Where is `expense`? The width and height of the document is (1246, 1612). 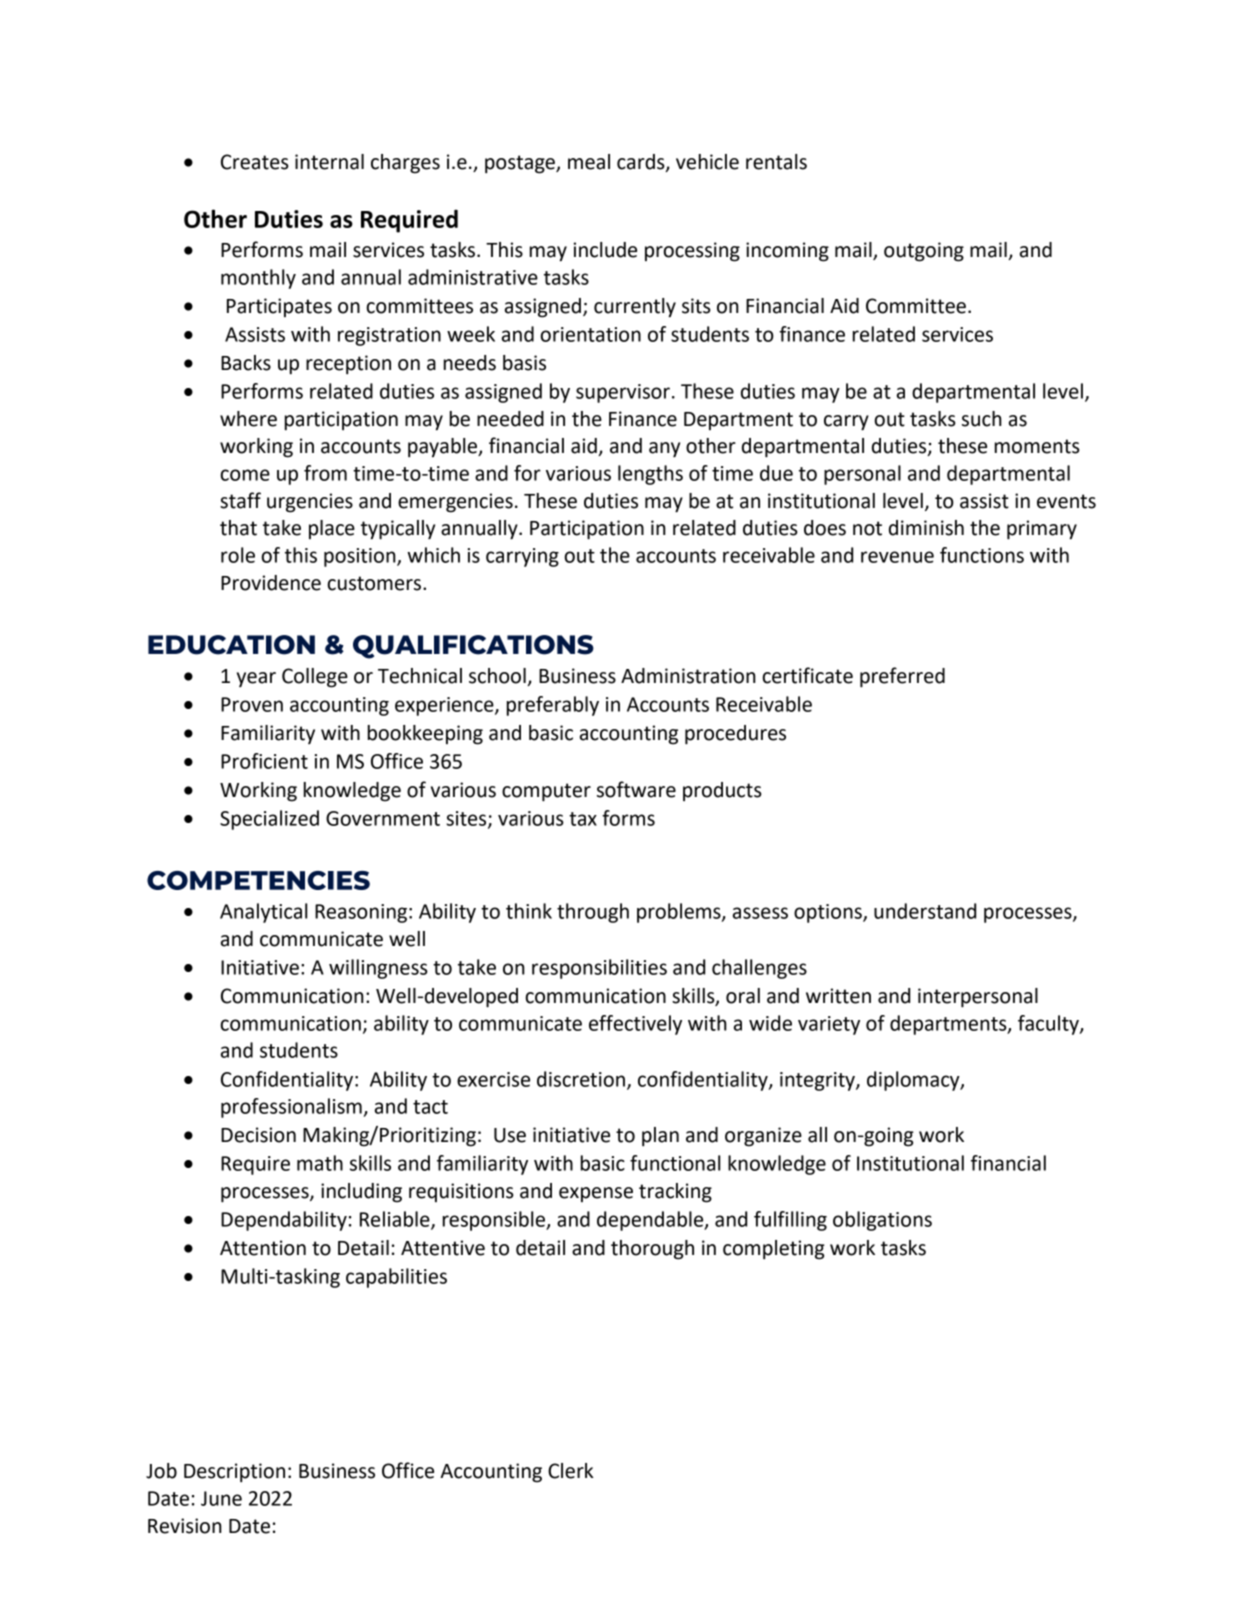 expense is located at coordinates (596, 1194).
